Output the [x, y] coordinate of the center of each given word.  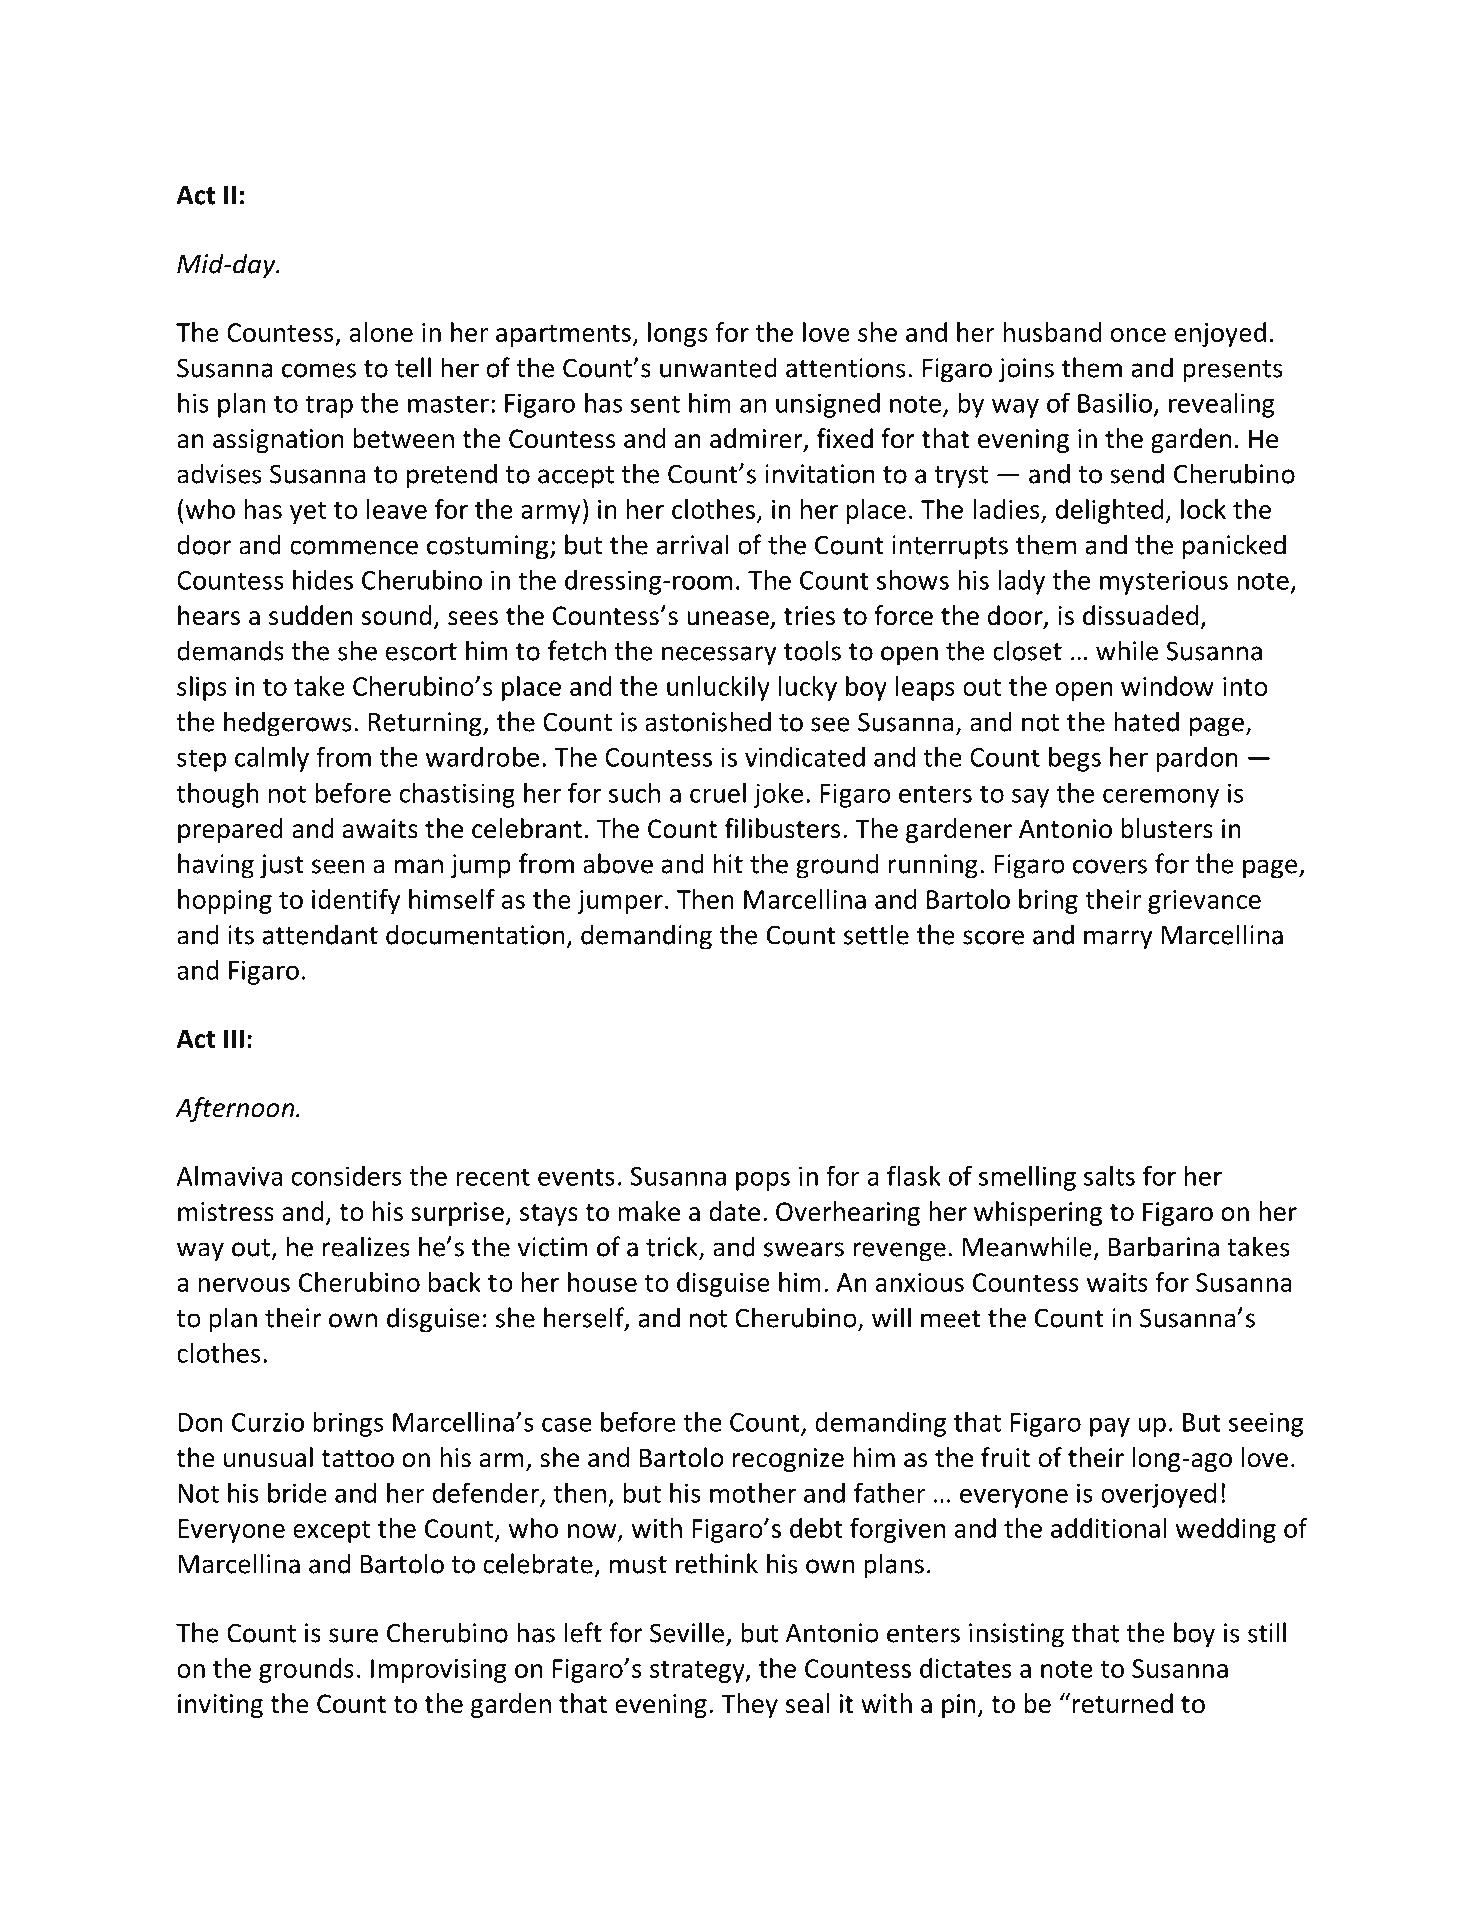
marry [1118, 940]
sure [353, 1635]
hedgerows [287, 724]
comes [319, 370]
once [1138, 335]
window [1167, 686]
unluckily [718, 688]
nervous [244, 1285]
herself [585, 1318]
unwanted [718, 367]
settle [876, 934]
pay [1110, 1427]
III [234, 1038]
